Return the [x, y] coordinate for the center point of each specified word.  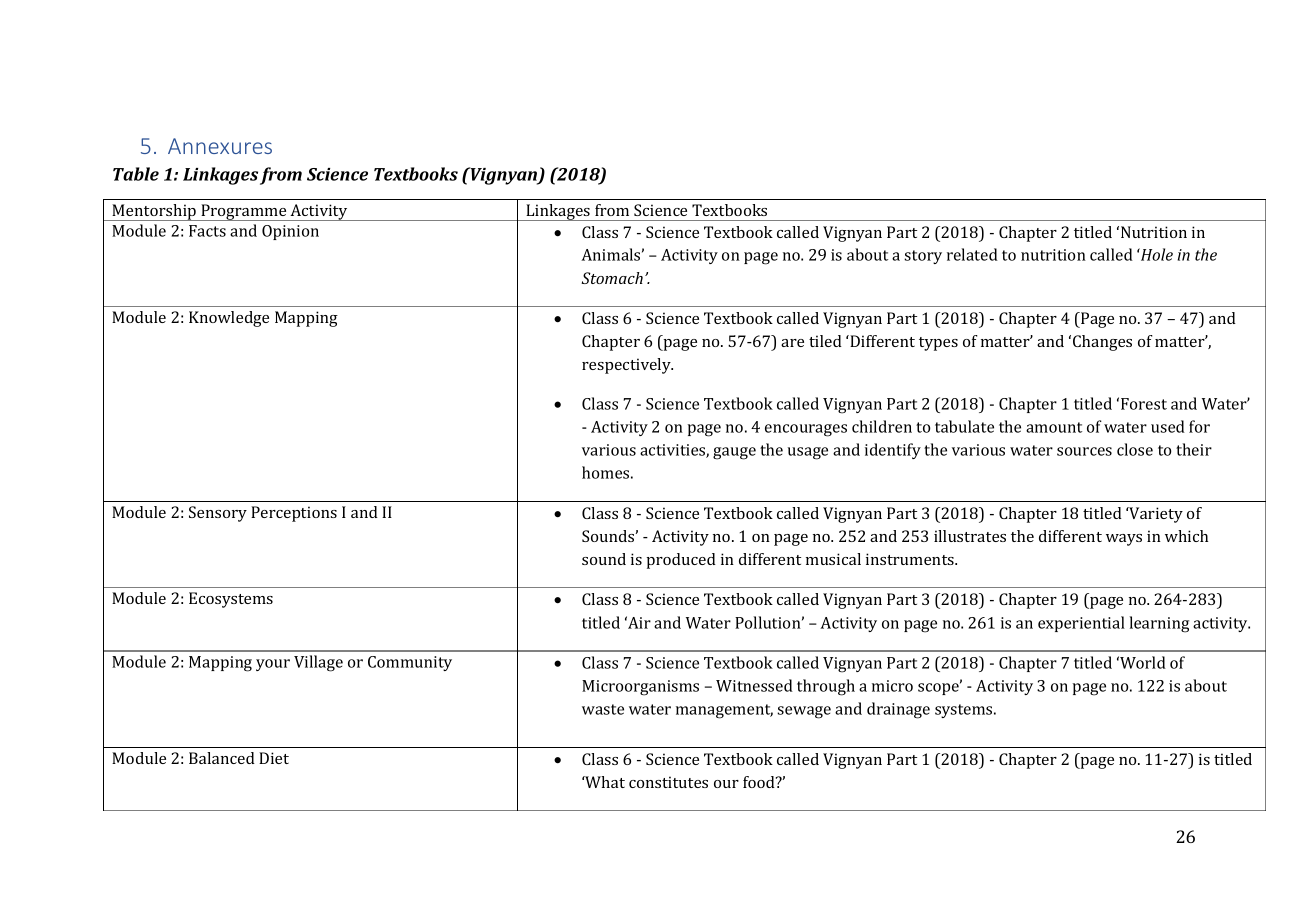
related [972, 254]
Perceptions [294, 514]
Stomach [612, 278]
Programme [244, 212]
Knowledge [229, 319]
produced [681, 561]
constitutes [668, 782]
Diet [274, 758]
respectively [627, 366]
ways [1124, 540]
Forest [1144, 404]
